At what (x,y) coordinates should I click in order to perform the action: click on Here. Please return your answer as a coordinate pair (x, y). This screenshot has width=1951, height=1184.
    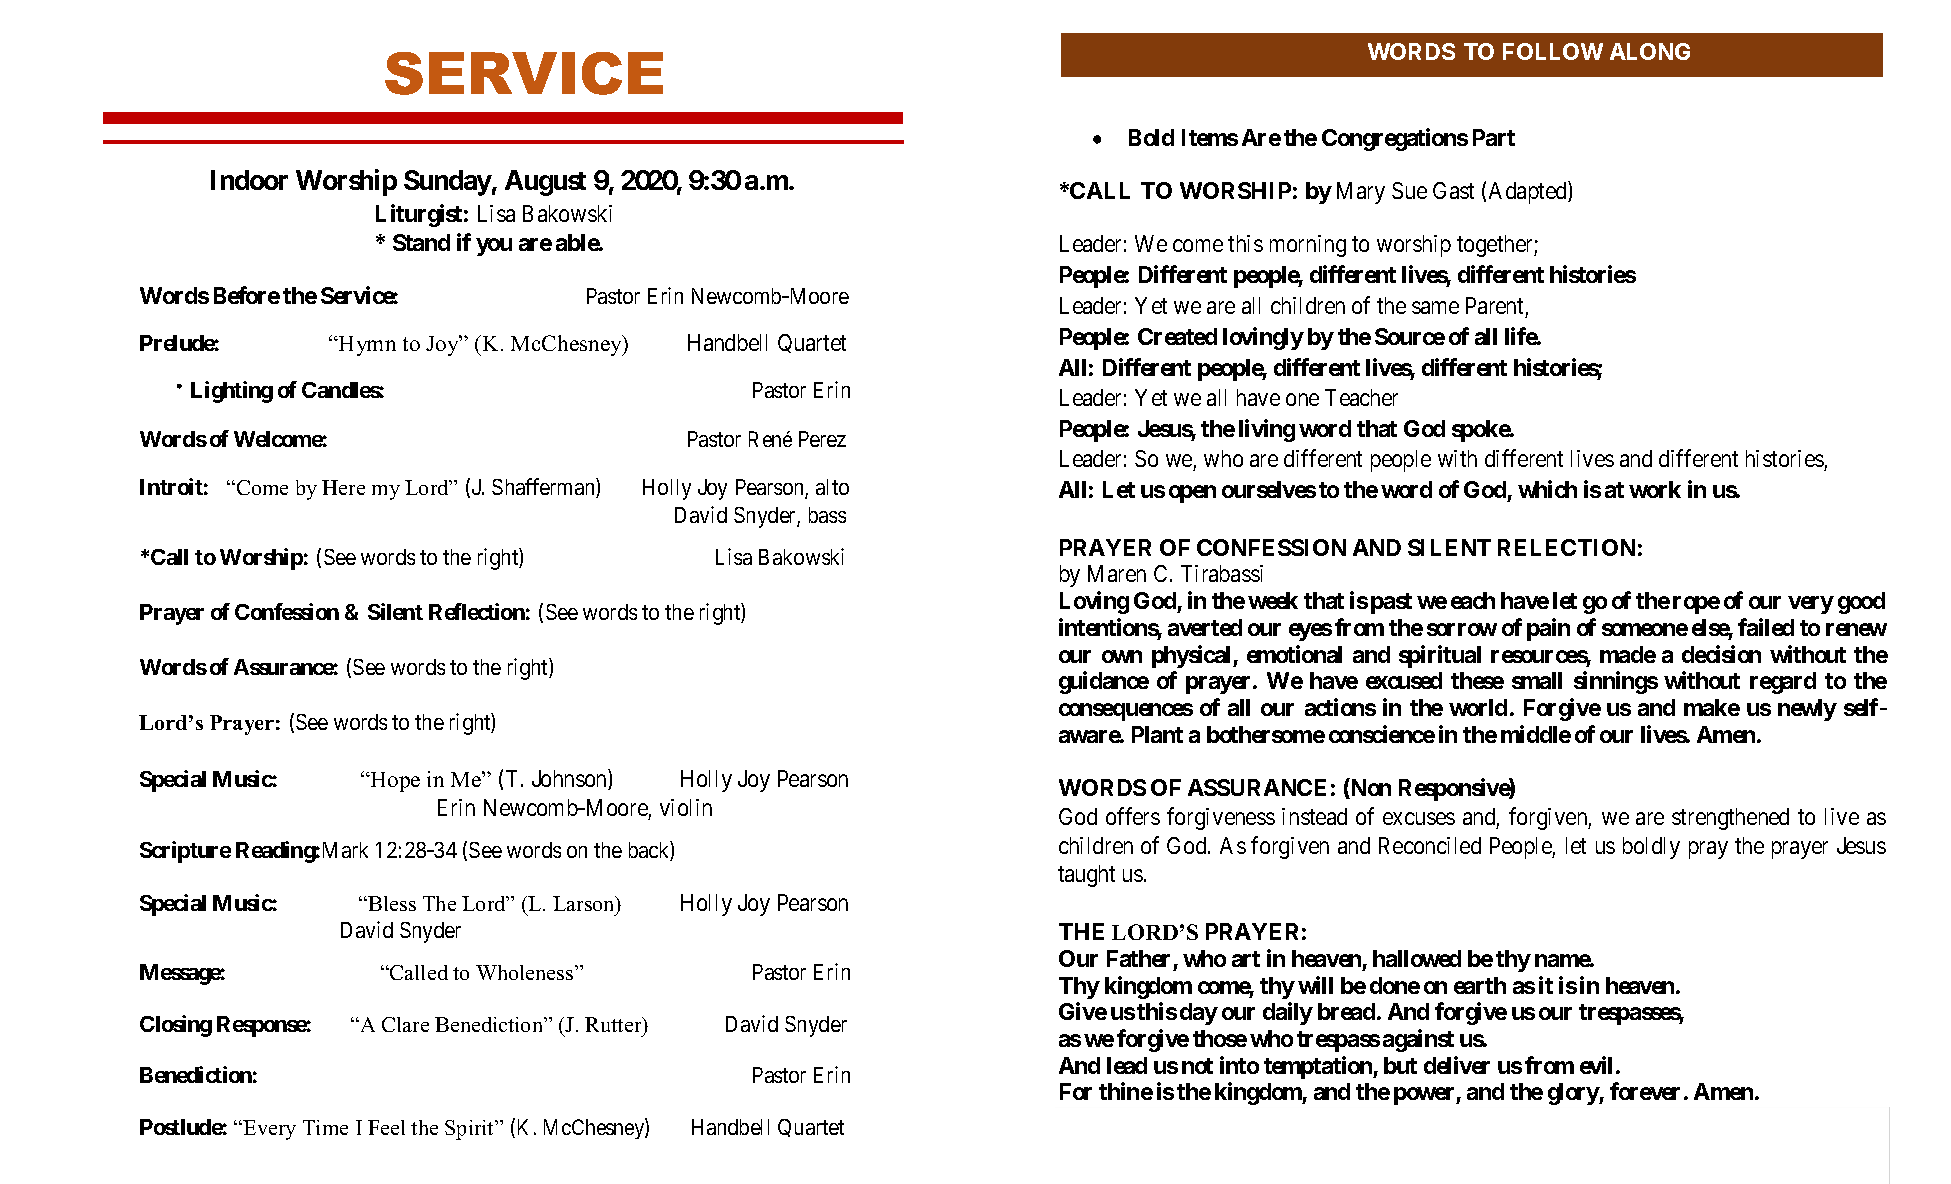
    Looking at the image, I should click on (343, 487).
